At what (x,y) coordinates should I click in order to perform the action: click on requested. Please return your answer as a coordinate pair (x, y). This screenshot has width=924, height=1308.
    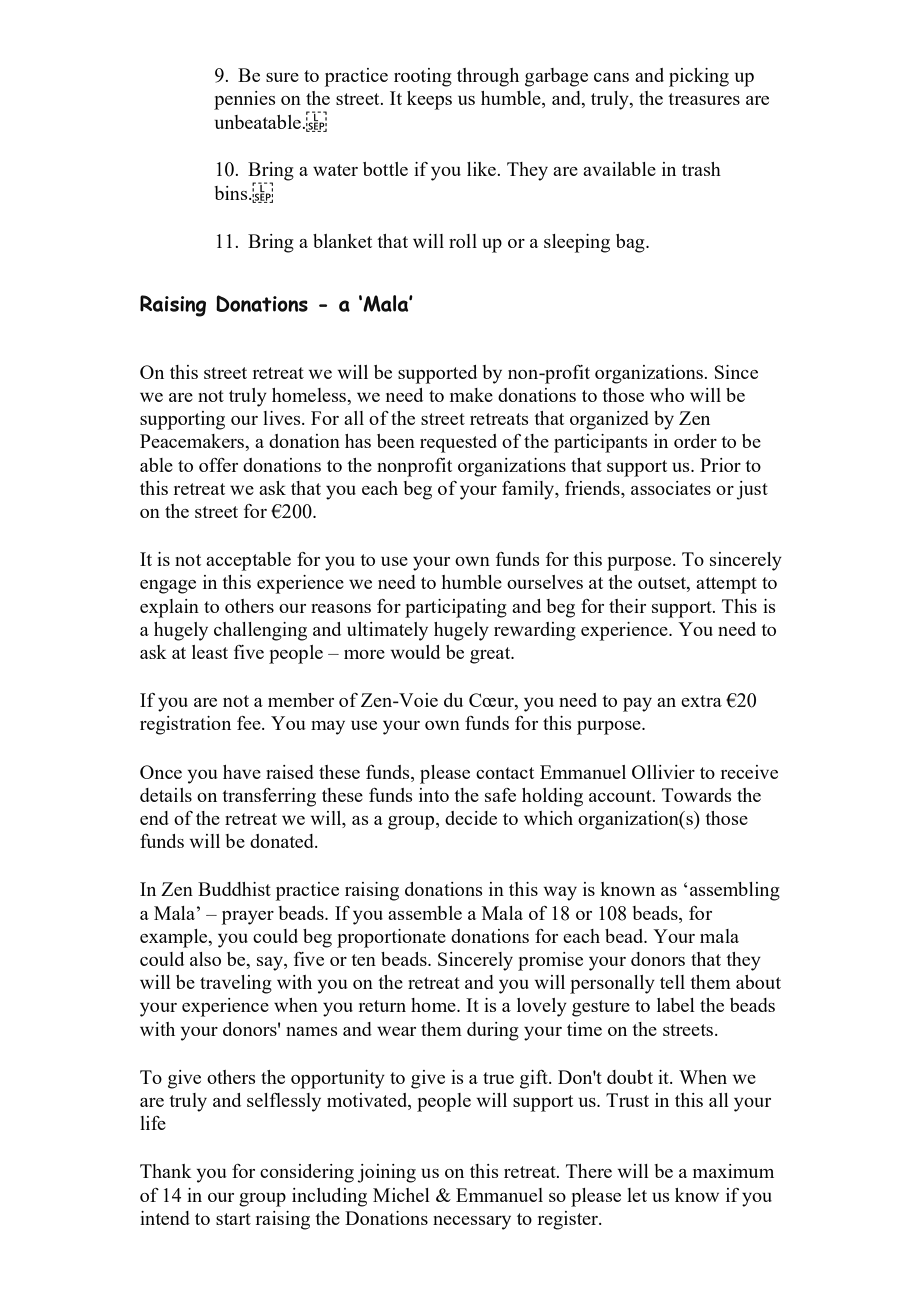
    Looking at the image, I should click on (458, 443).
